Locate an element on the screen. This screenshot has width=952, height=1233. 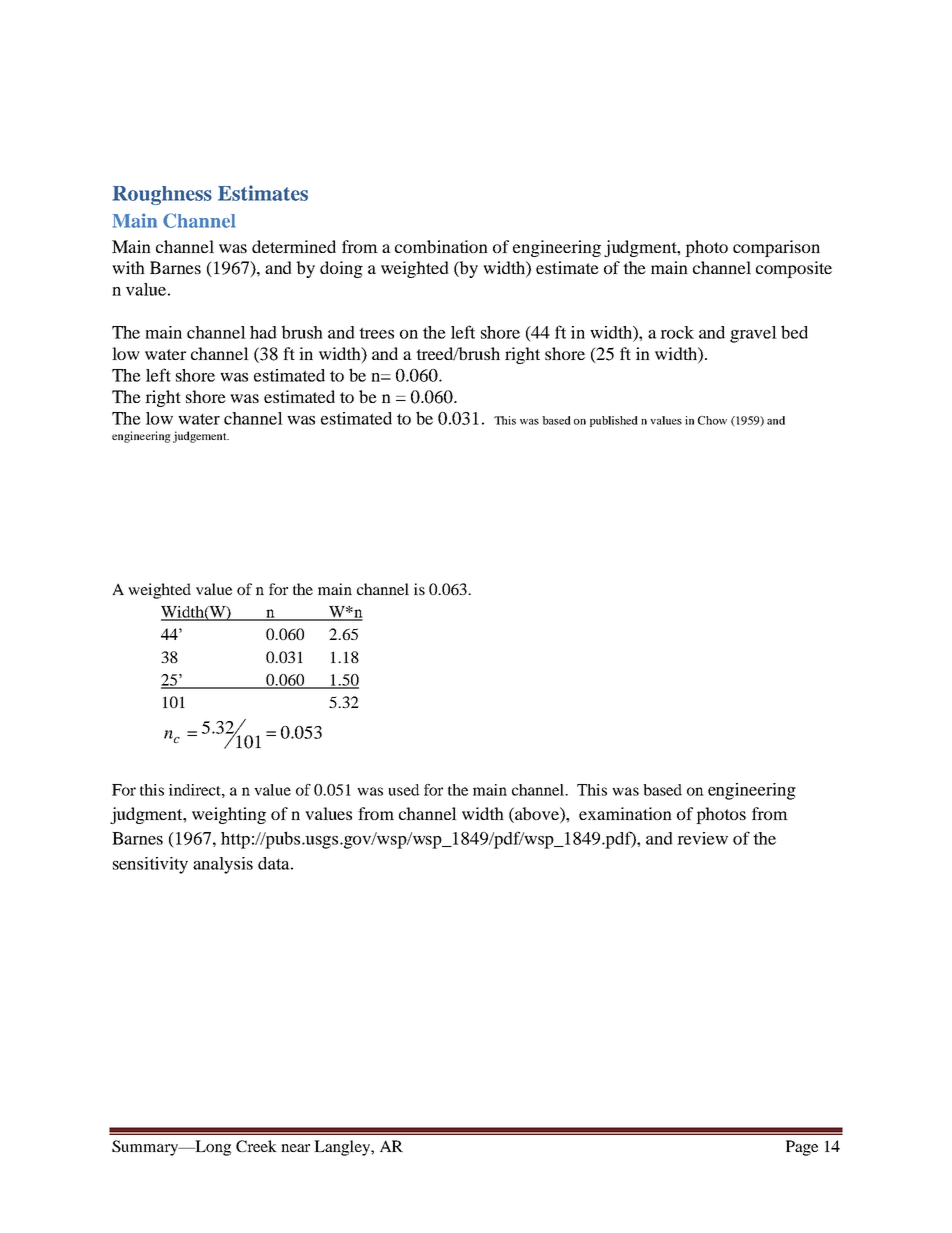
judgement is located at coordinates (201, 437).
